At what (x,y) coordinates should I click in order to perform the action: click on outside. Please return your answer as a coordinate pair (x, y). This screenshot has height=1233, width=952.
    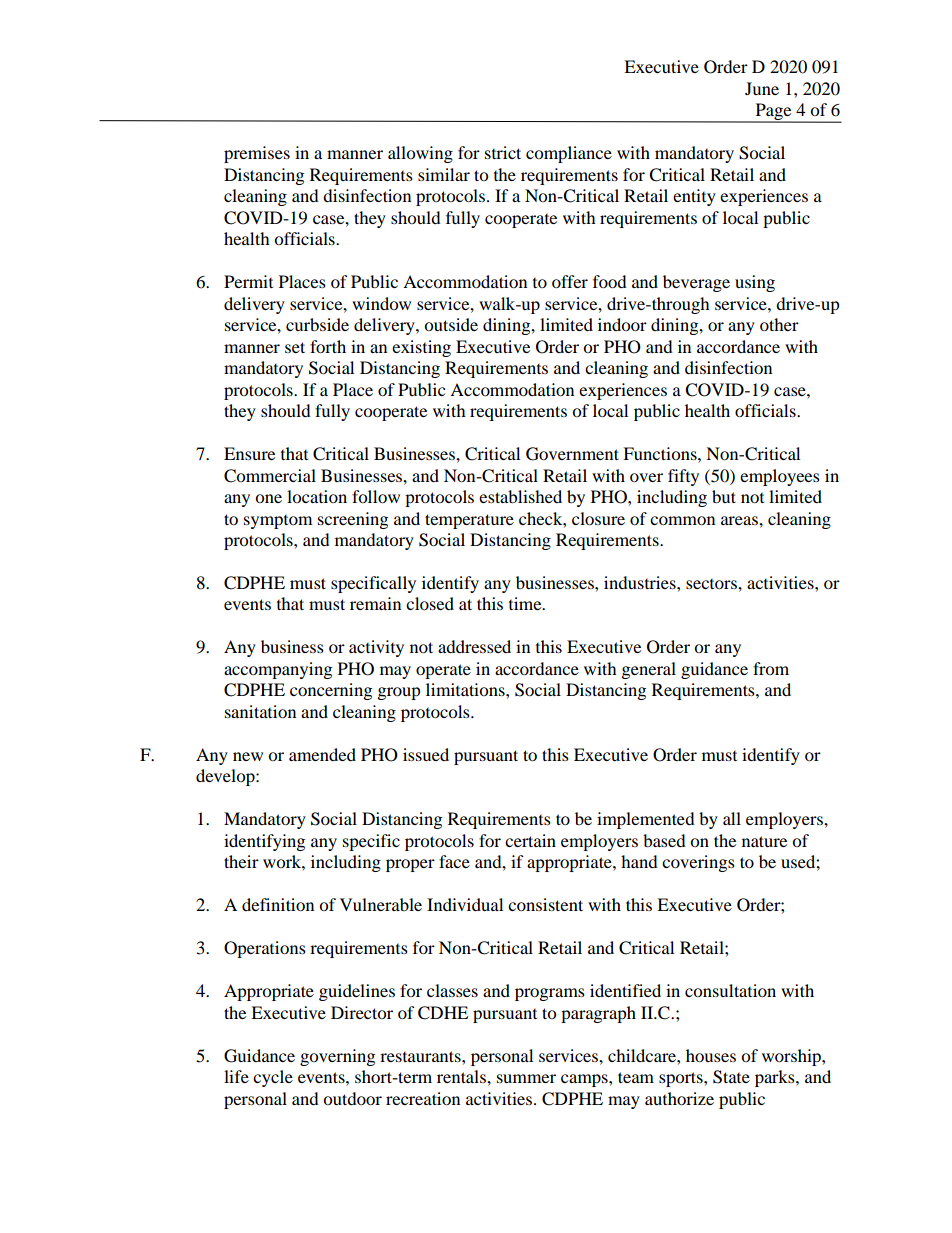
    Looking at the image, I should click on (451, 324).
